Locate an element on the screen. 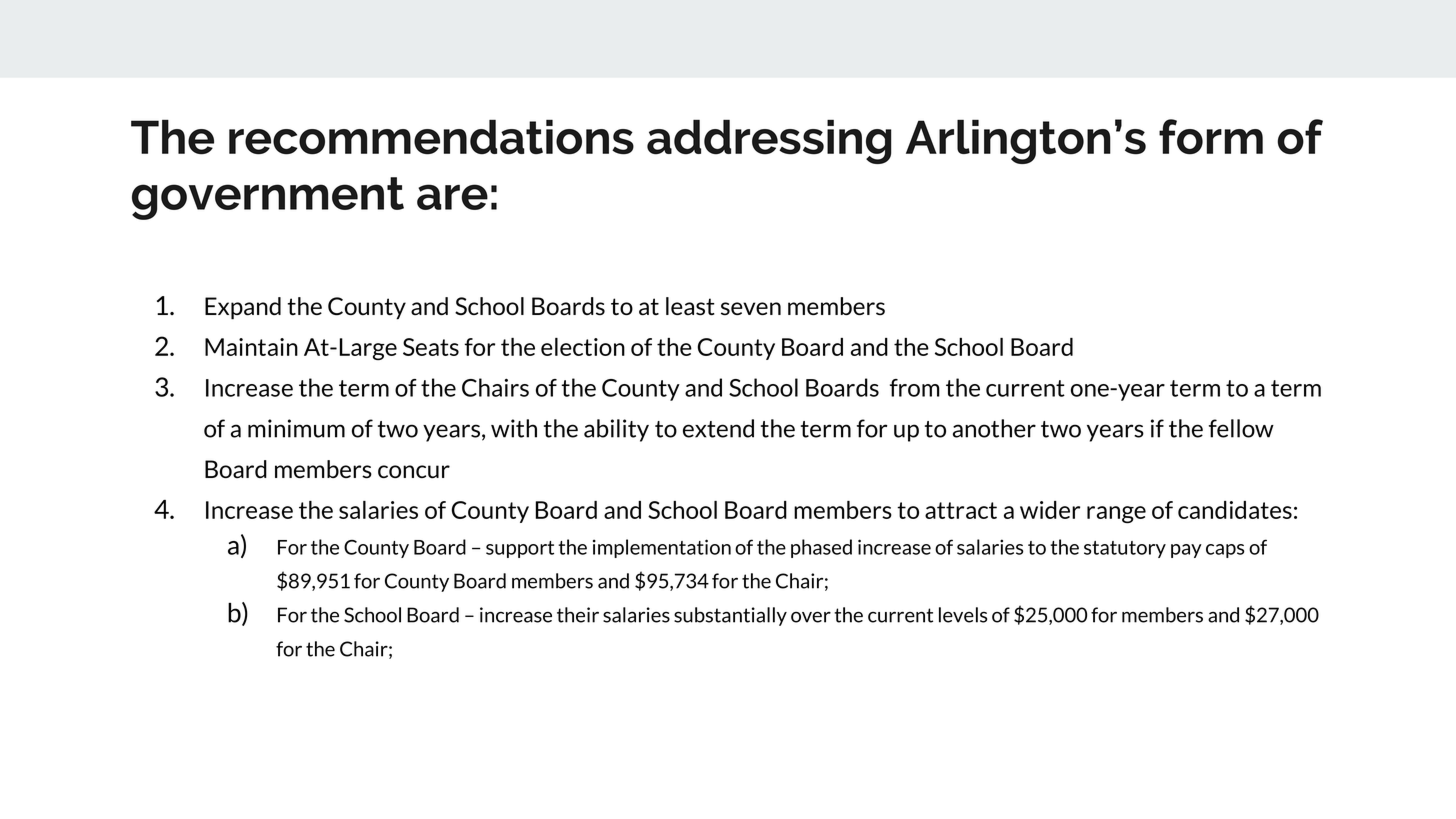 This screenshot has width=1456, height=819. recommendations is located at coordinates (431, 137).
